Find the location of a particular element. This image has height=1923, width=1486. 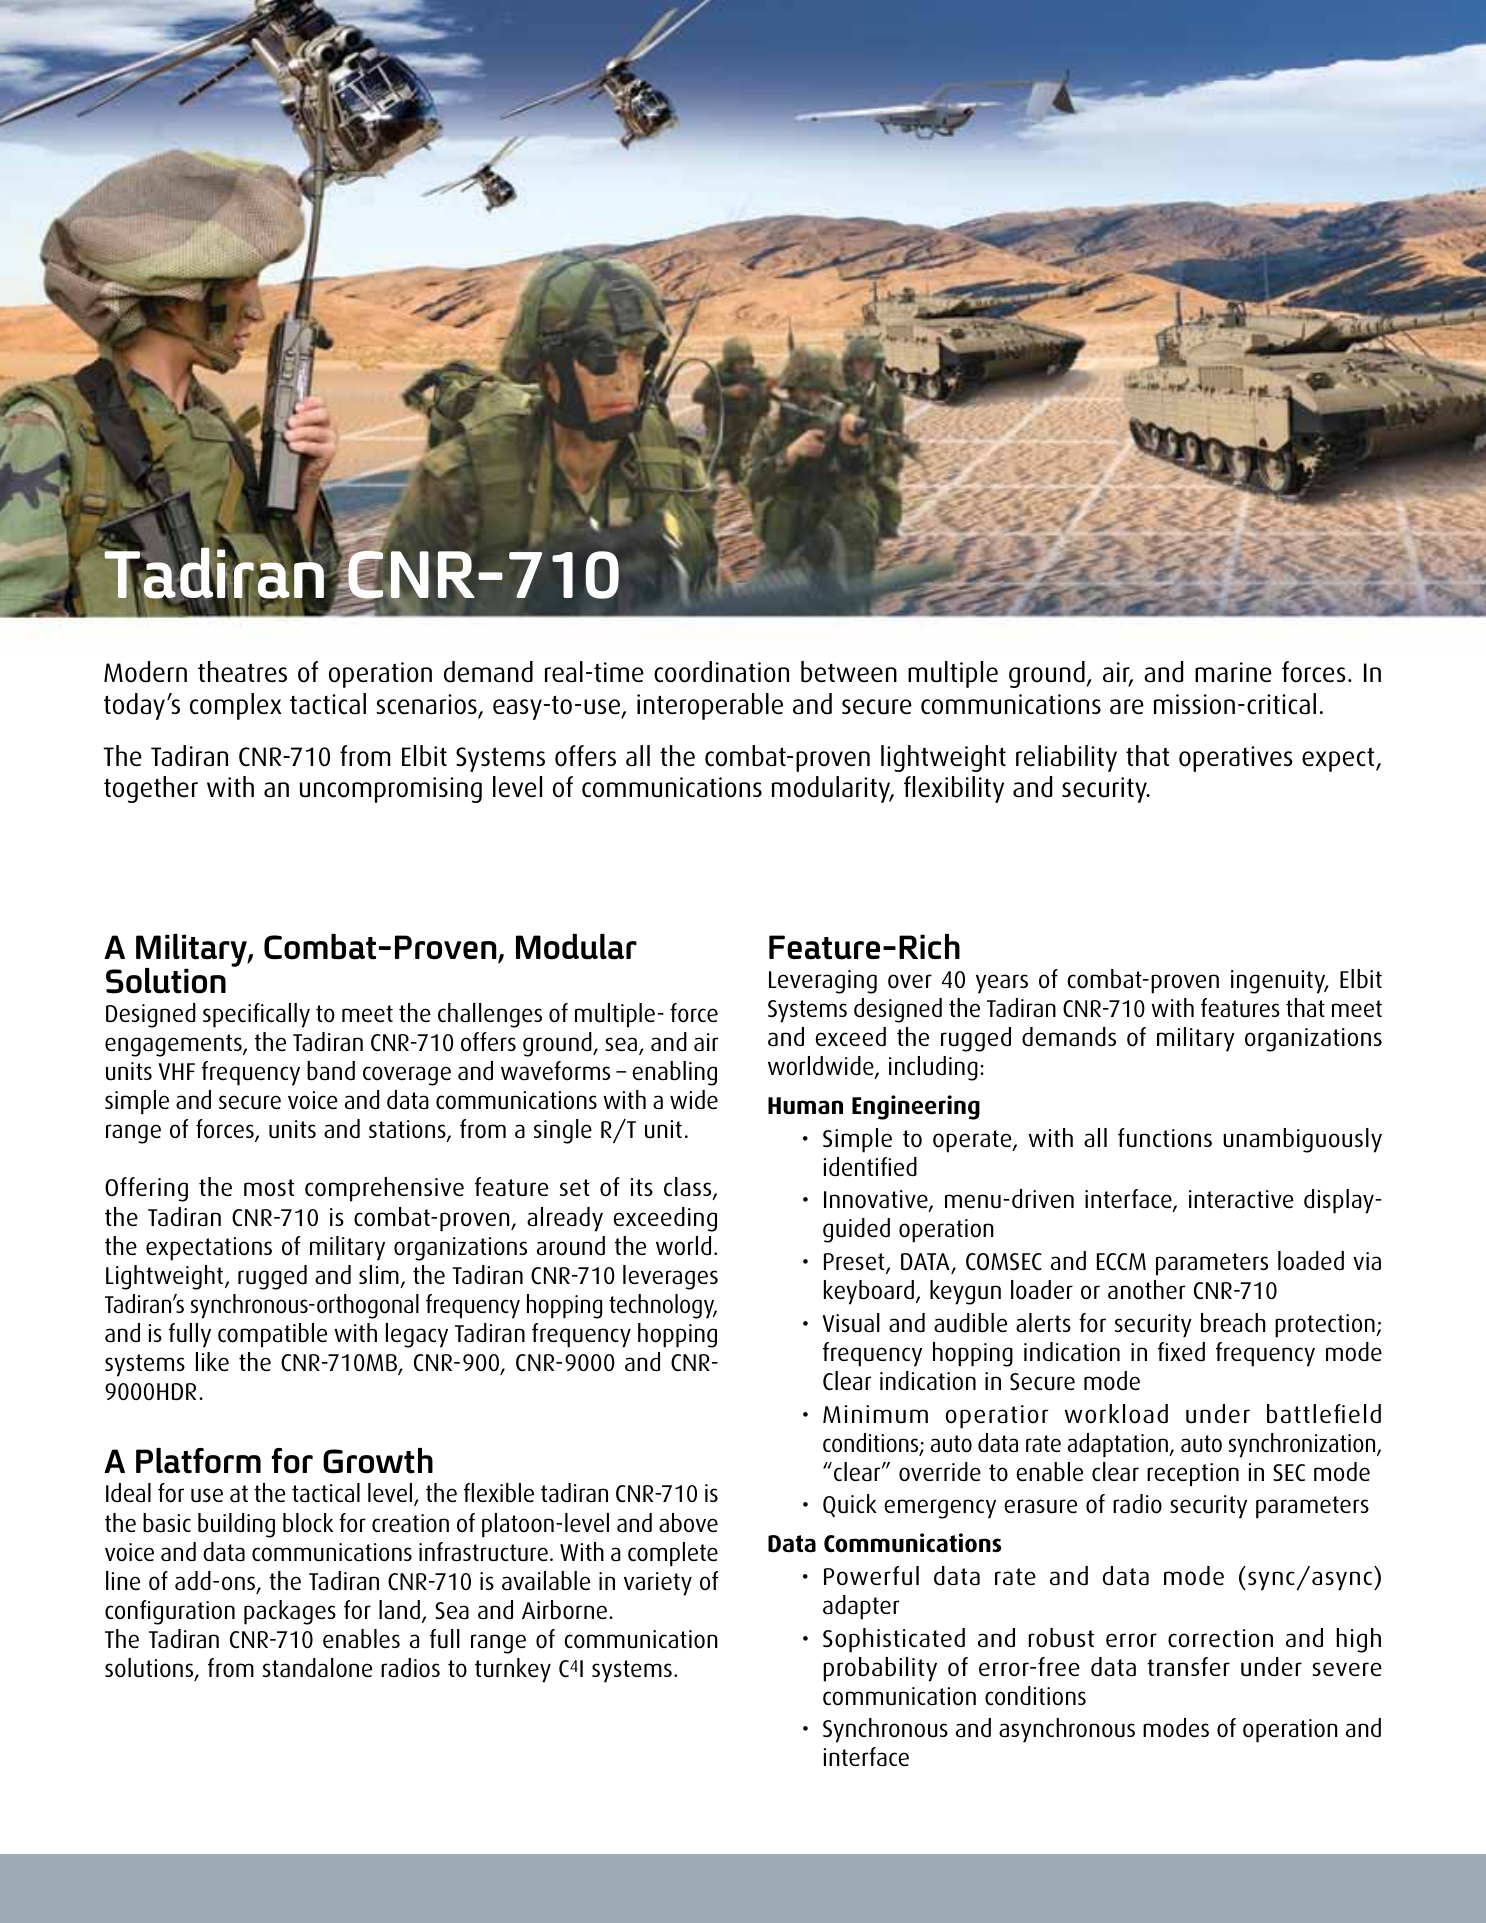

like is located at coordinates (212, 1362).
